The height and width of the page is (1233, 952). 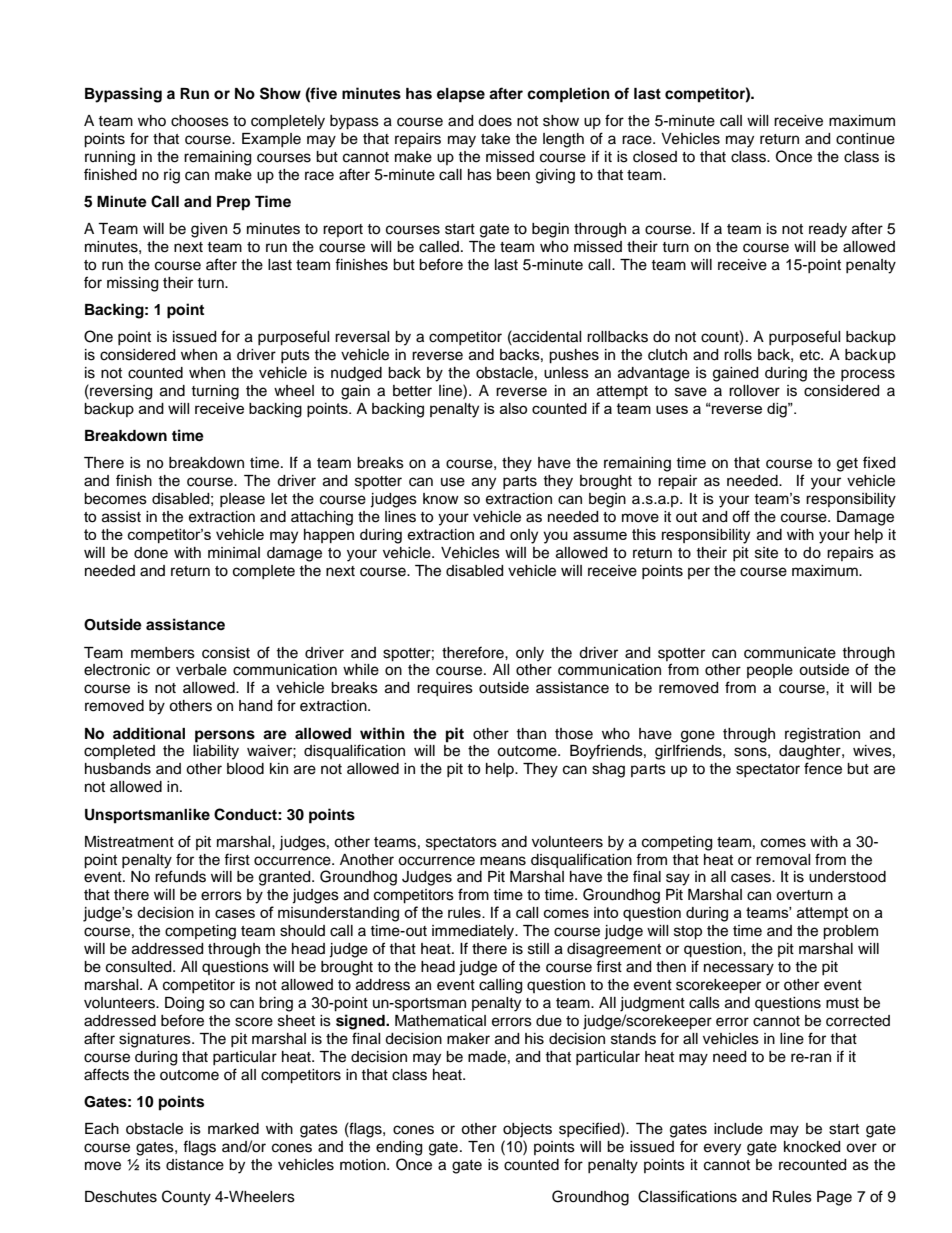 What do you see at coordinates (574, 356) in the page?
I see `pushes` at bounding box center [574, 356].
